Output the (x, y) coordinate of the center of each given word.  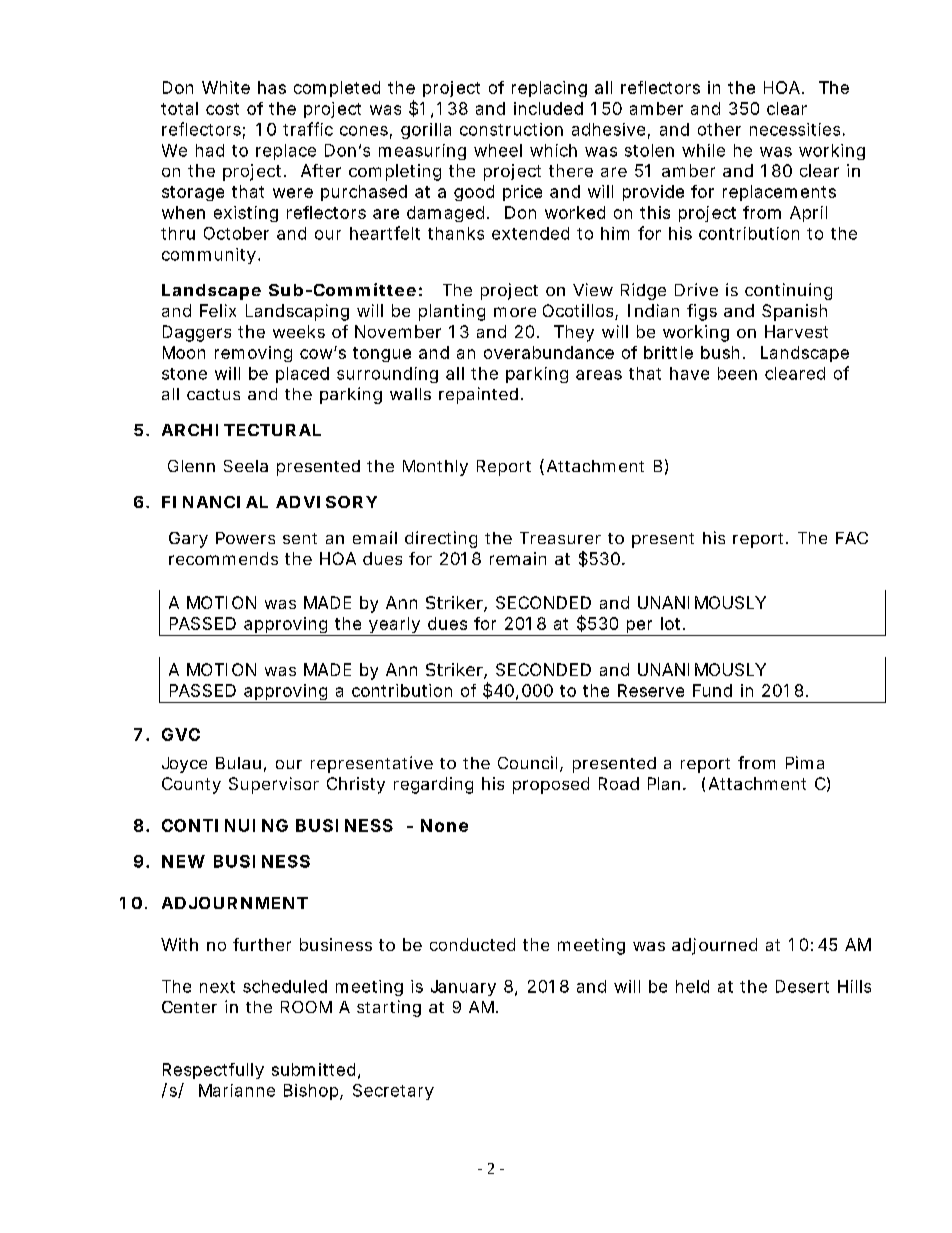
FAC (852, 538)
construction (511, 129)
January (463, 988)
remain (518, 558)
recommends (223, 558)
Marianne (237, 1090)
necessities (795, 129)
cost (222, 109)
